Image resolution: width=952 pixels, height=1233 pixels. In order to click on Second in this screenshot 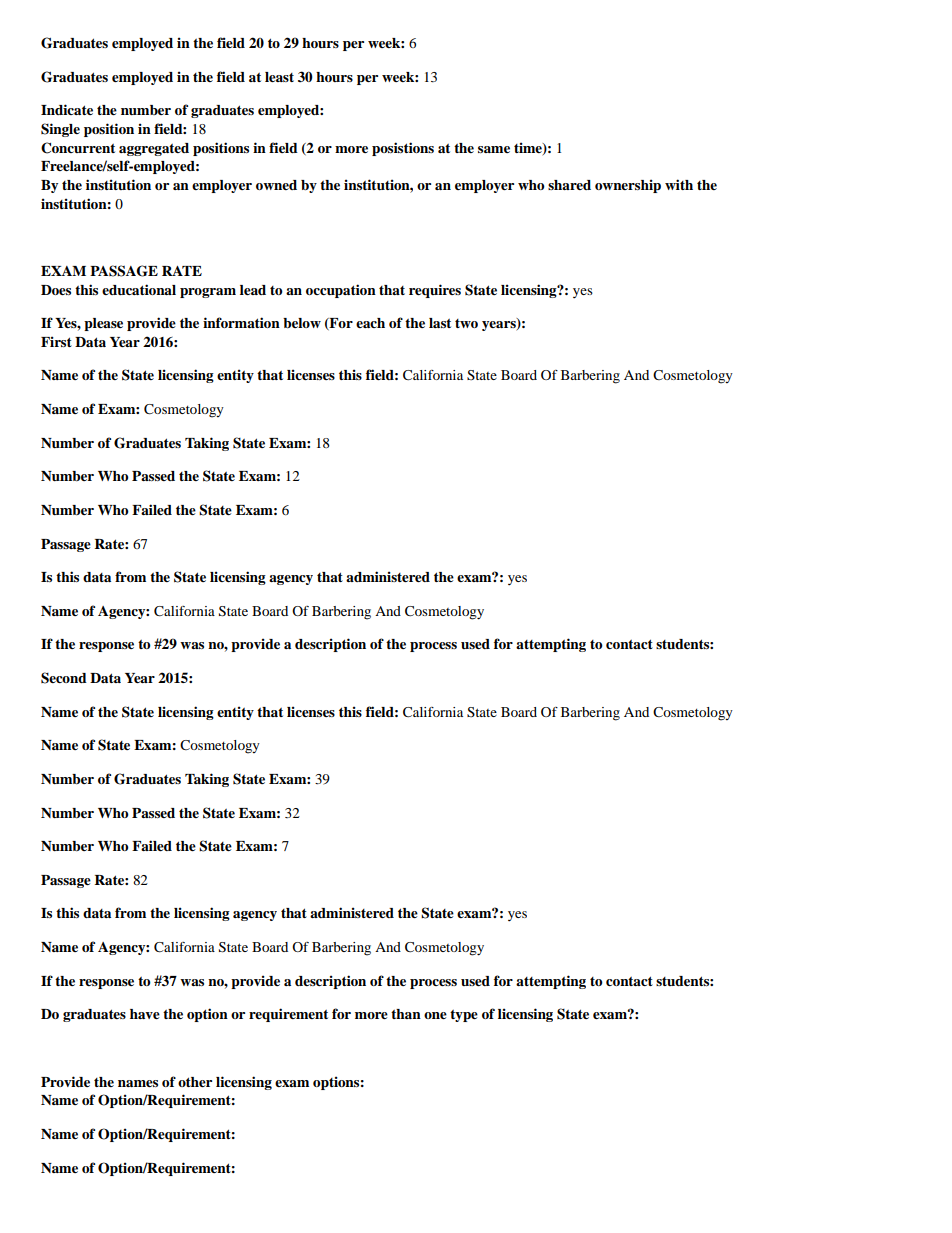, I will do `click(64, 678)`.
